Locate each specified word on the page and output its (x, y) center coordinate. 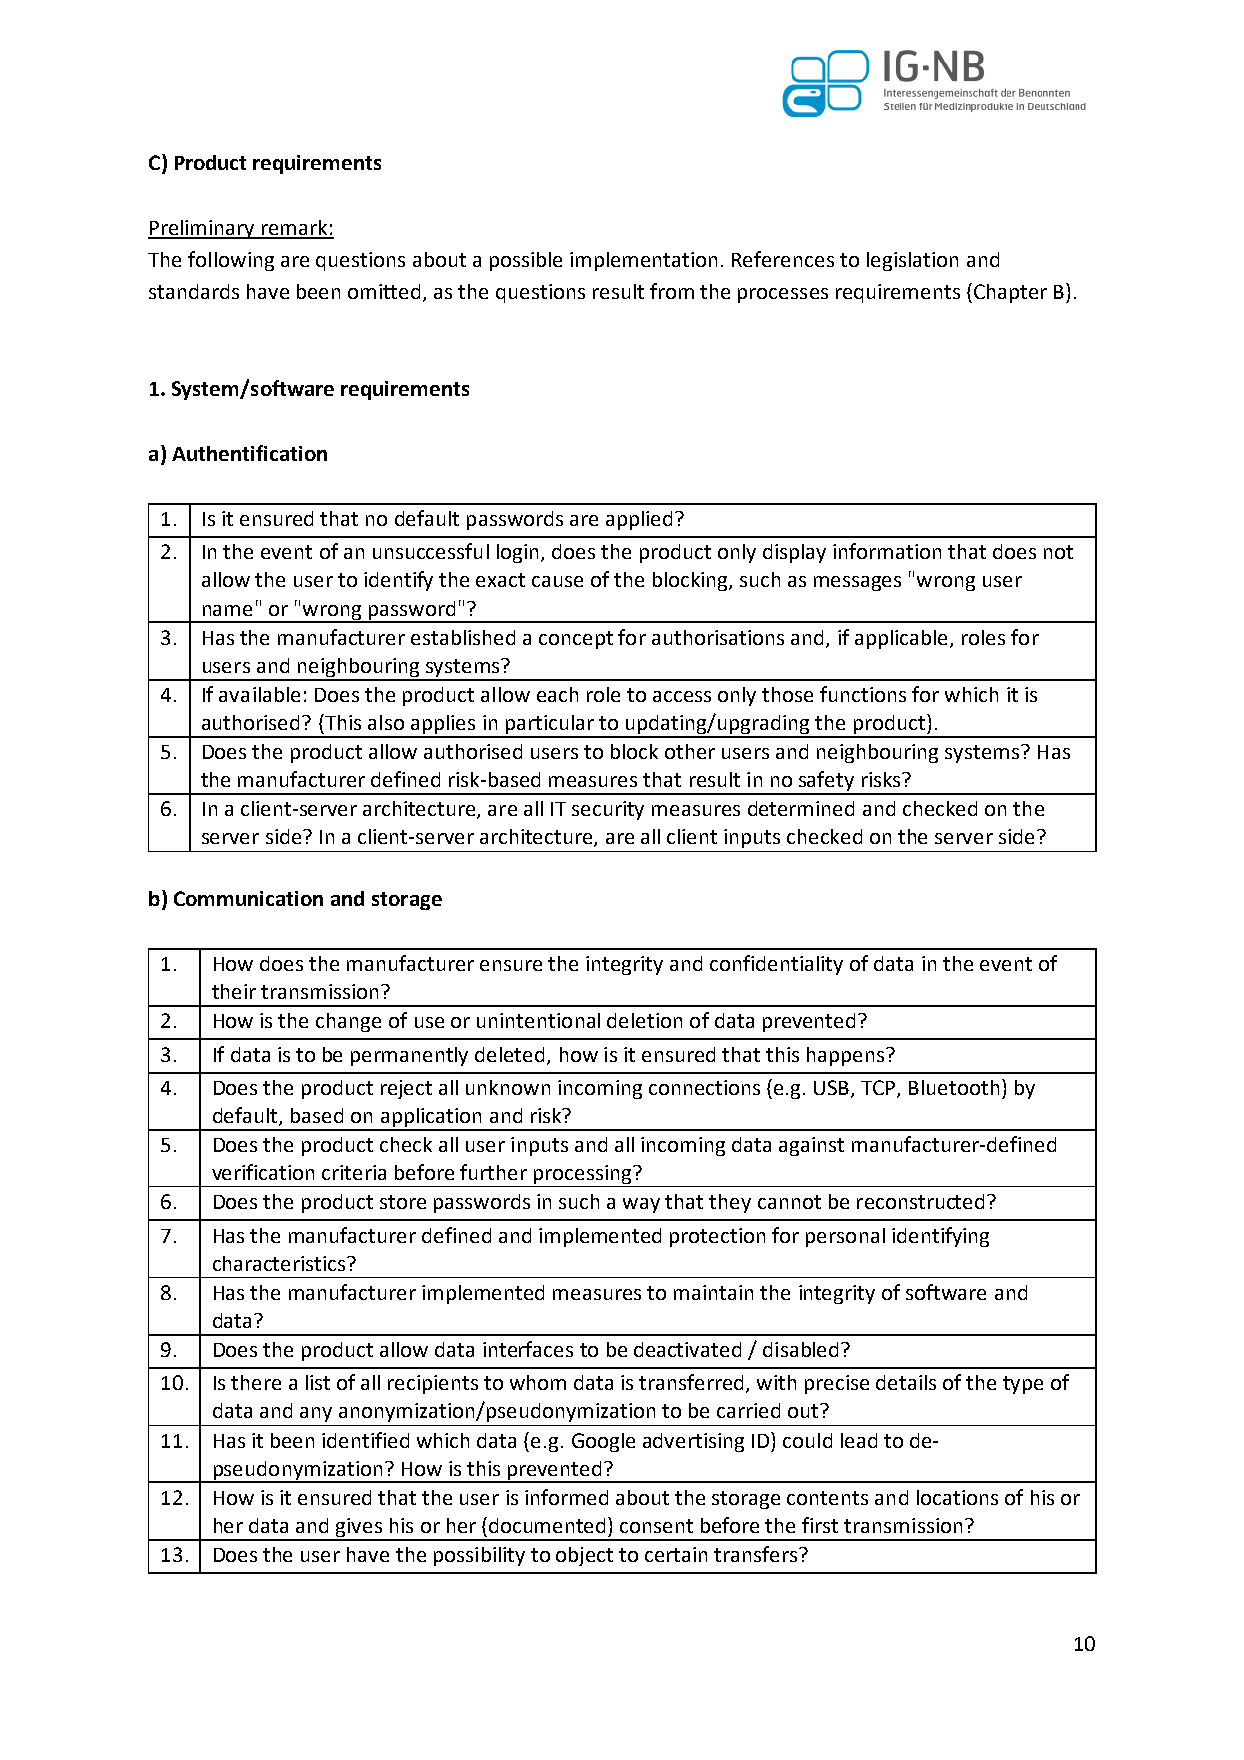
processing (583, 1176)
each (557, 694)
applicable (903, 639)
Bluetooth (954, 1087)
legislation (912, 261)
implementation (643, 261)
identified (365, 1440)
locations (957, 1497)
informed (566, 1497)
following (231, 261)
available (259, 694)
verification (263, 1172)
